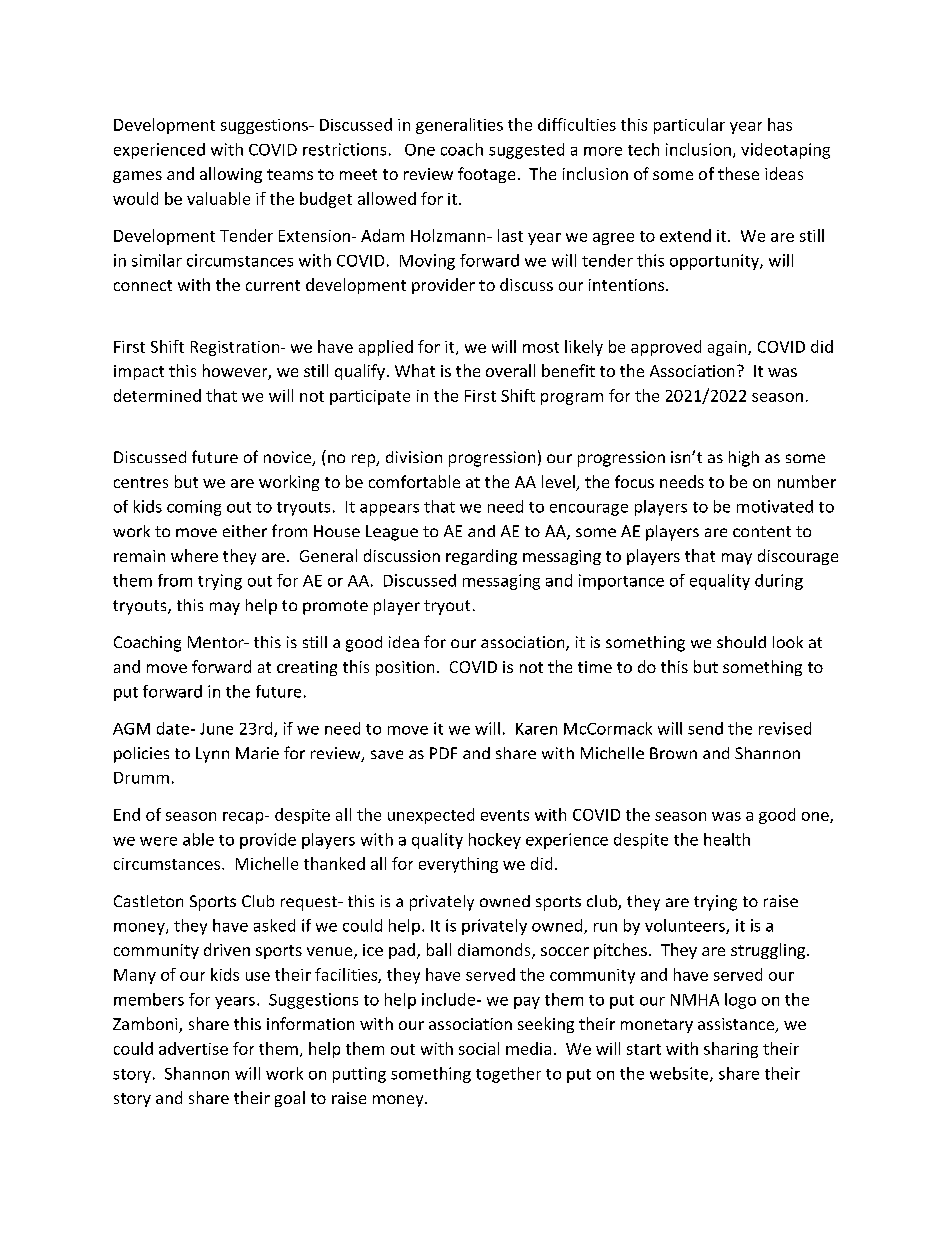 This screenshot has height=1233, width=952. Describe the element at coordinates (486, 175) in the screenshot. I see `footage` at that location.
